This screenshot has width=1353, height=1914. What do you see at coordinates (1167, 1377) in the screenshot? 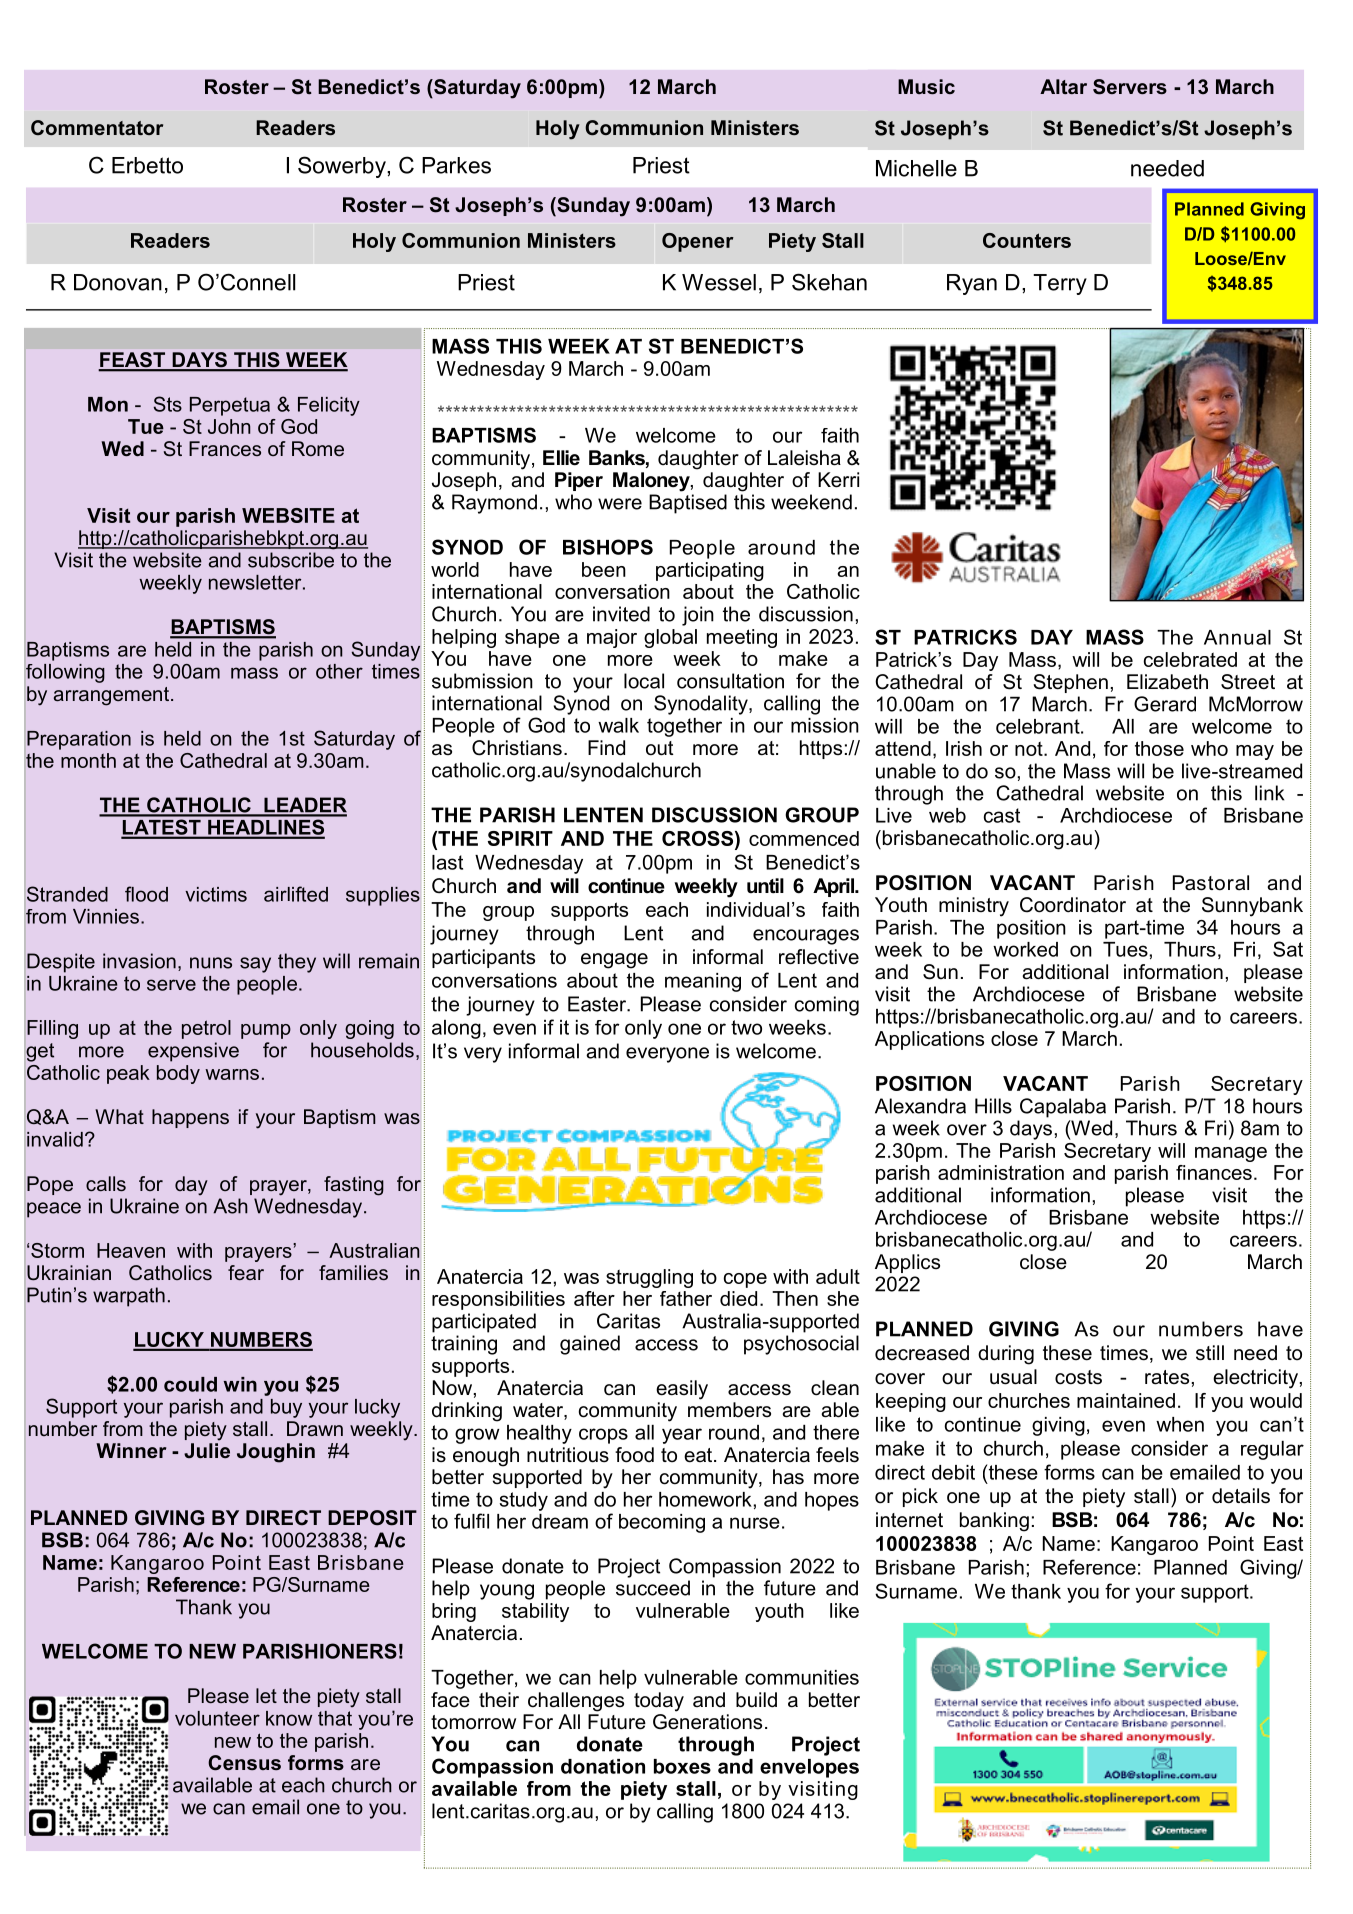
I see `rates` at bounding box center [1167, 1377].
